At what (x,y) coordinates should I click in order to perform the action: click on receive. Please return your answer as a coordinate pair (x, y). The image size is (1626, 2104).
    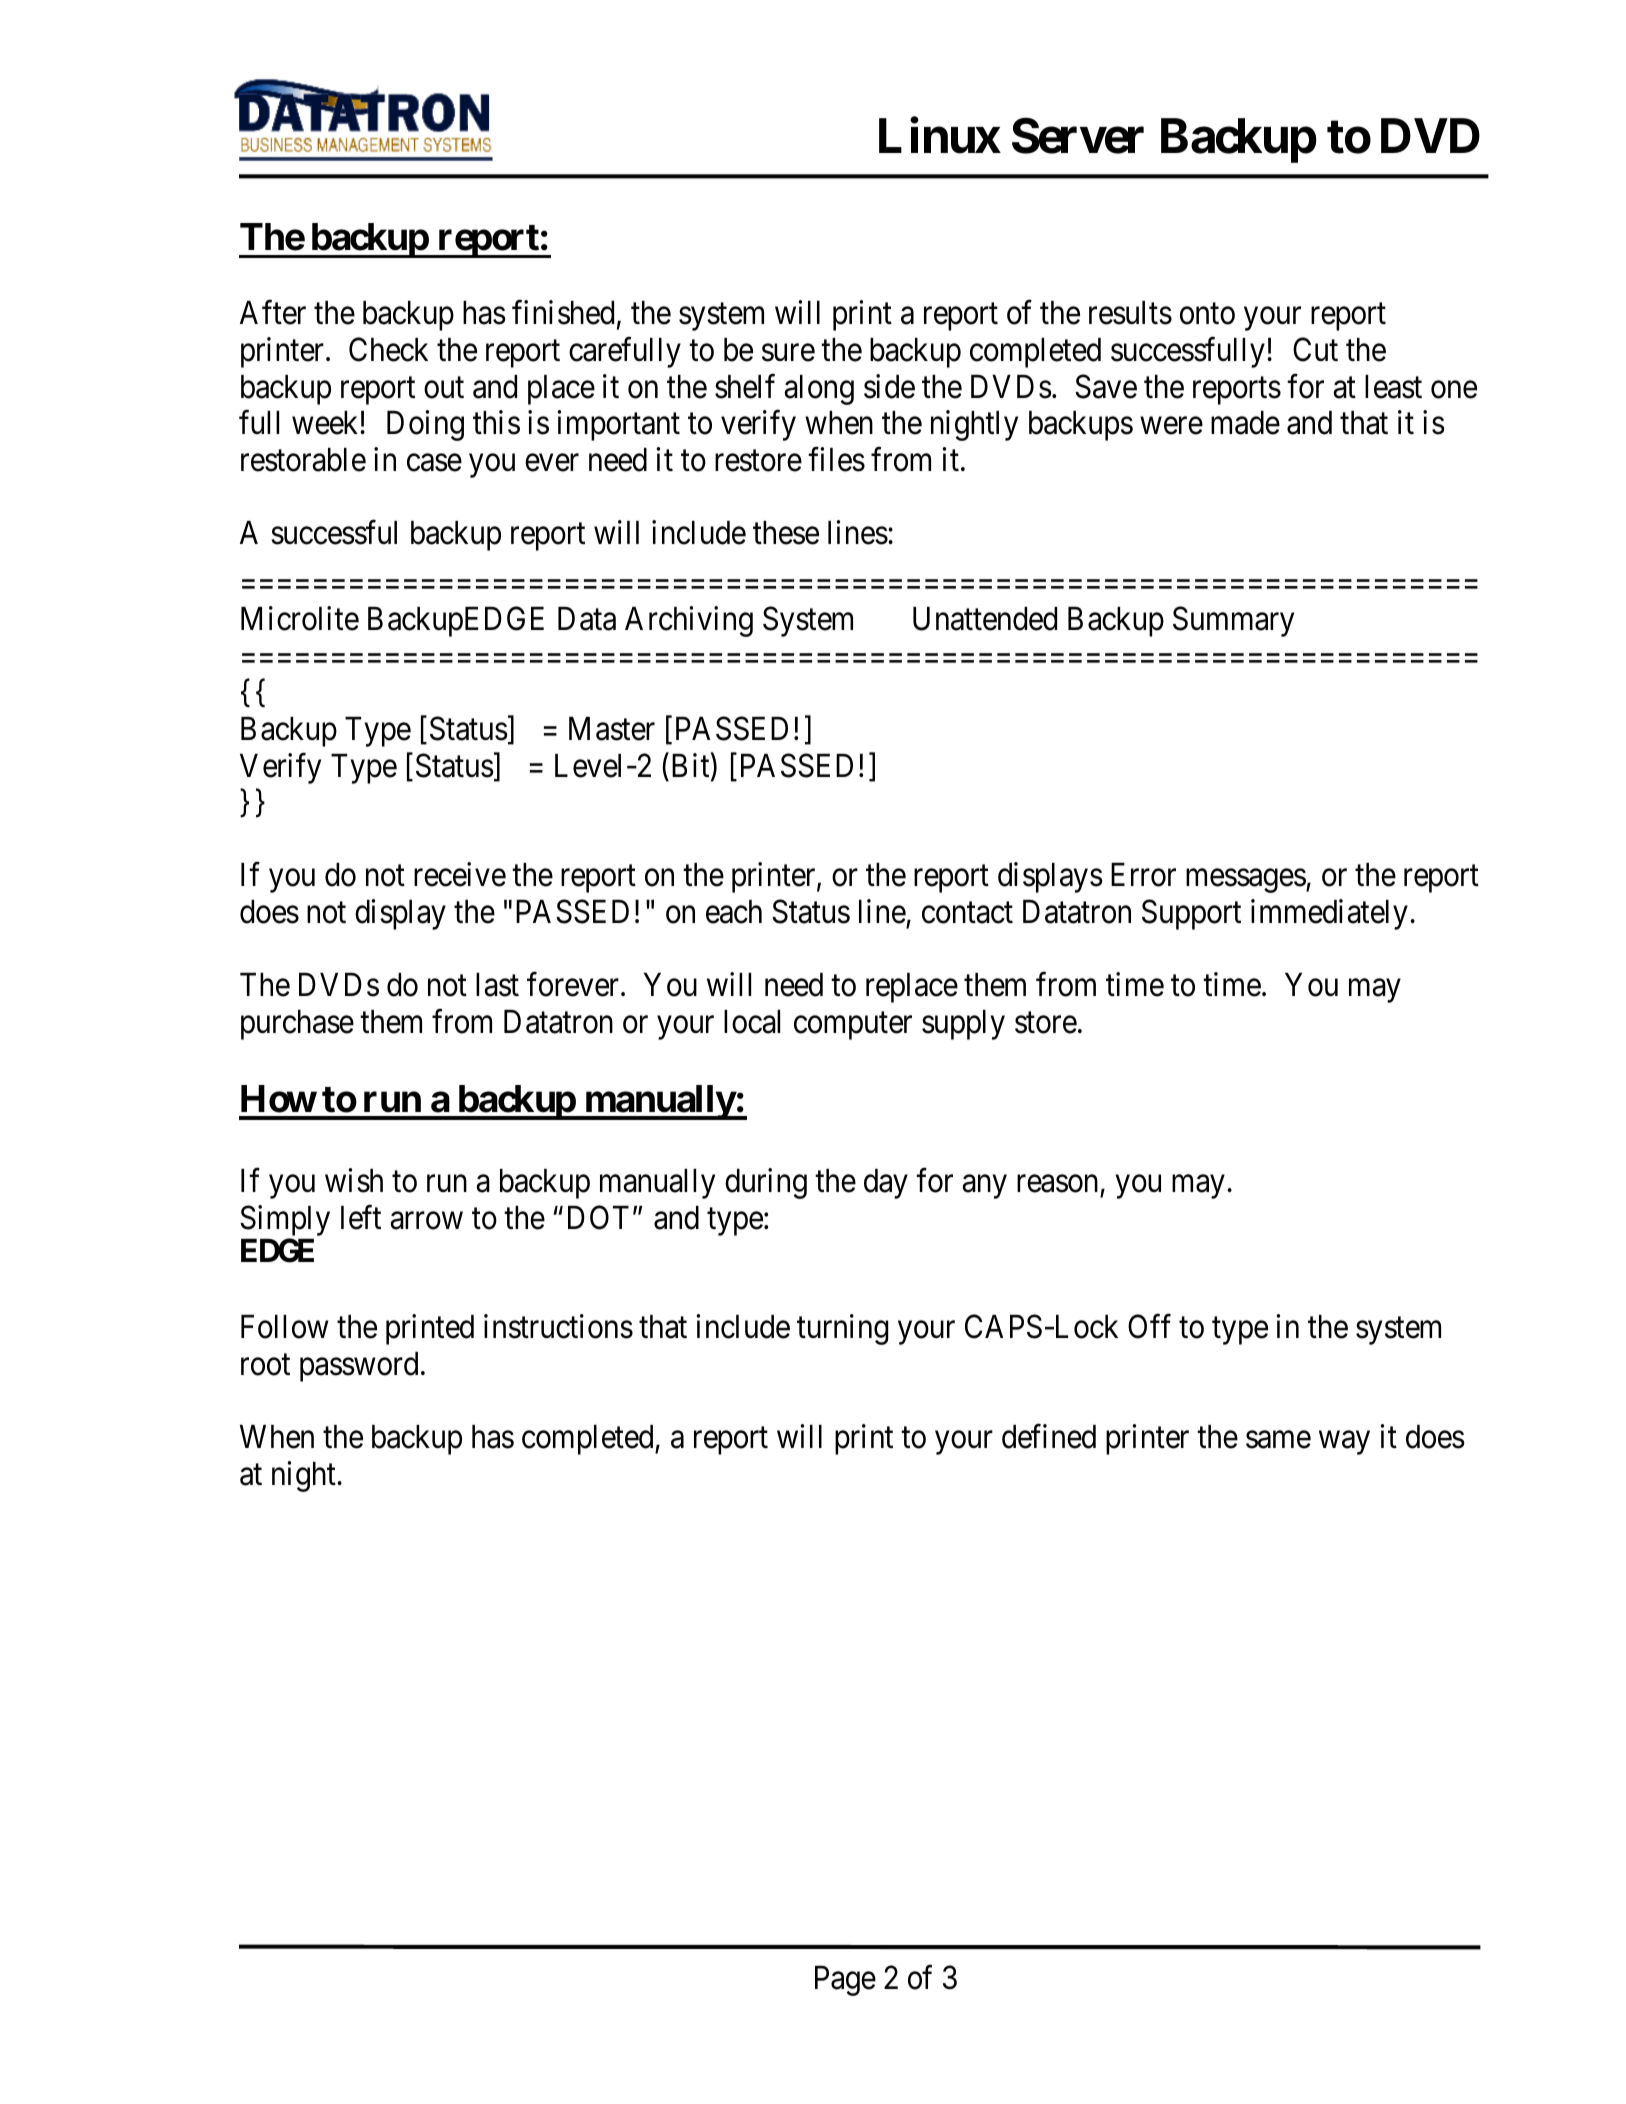
    Looking at the image, I should click on (460, 875).
